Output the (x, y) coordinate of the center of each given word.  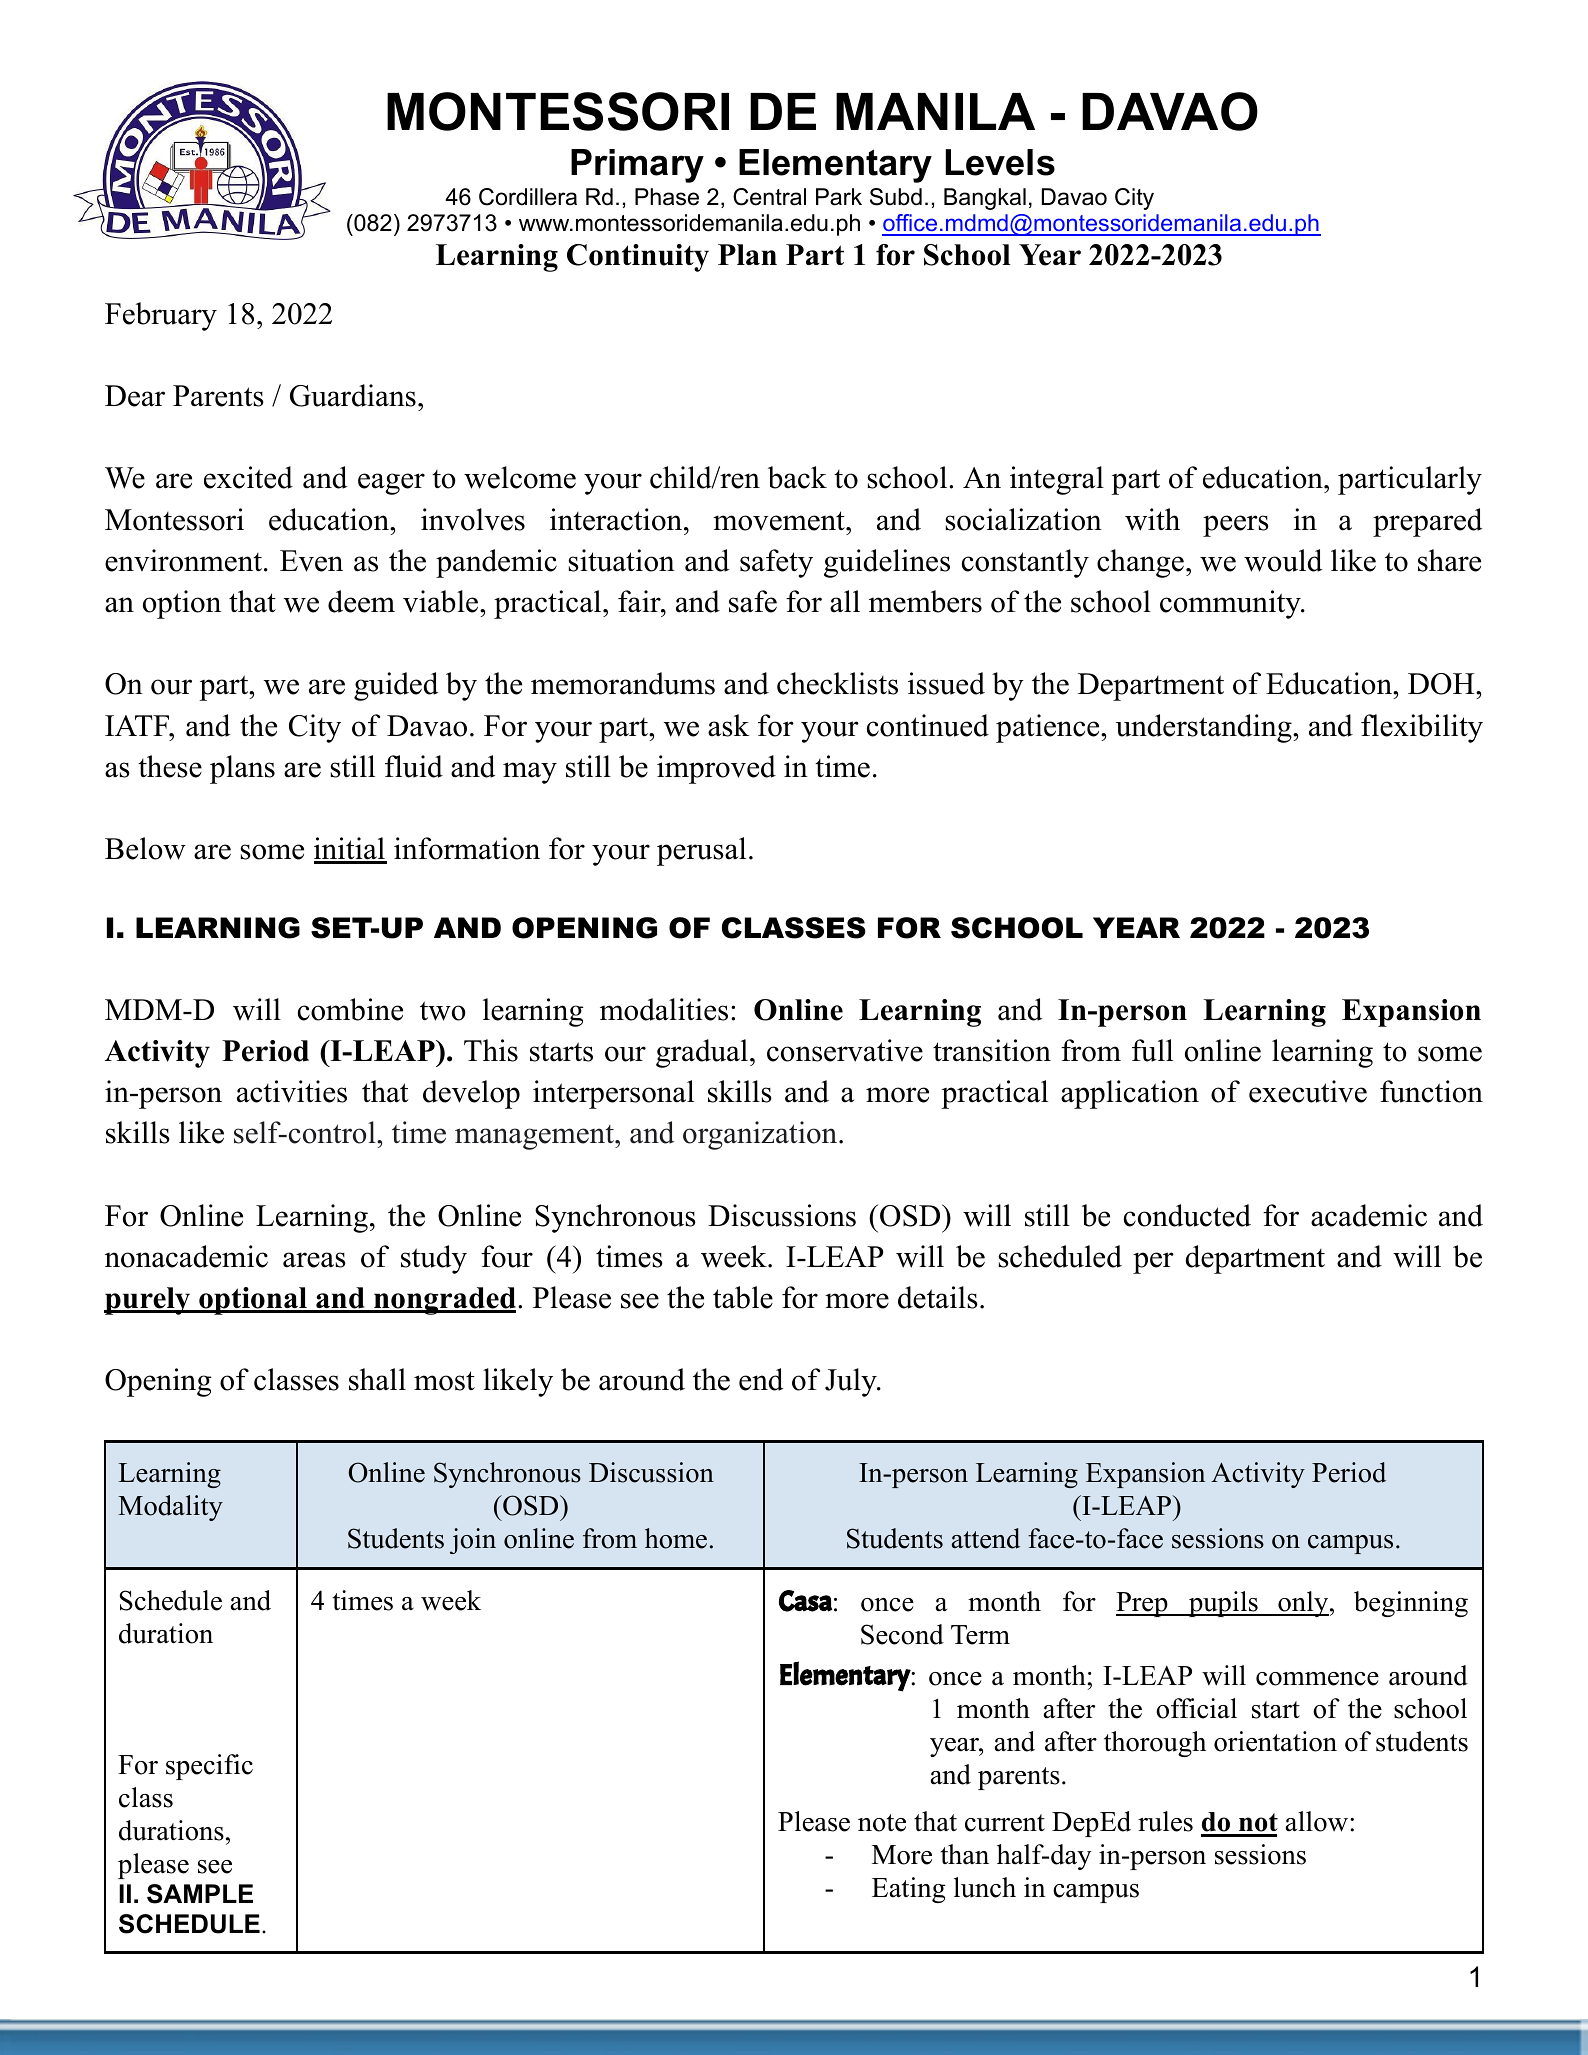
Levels (1000, 162)
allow (1317, 1821)
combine (350, 1009)
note (882, 1823)
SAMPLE (200, 1894)
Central (769, 197)
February (161, 316)
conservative (845, 1050)
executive (1308, 1091)
